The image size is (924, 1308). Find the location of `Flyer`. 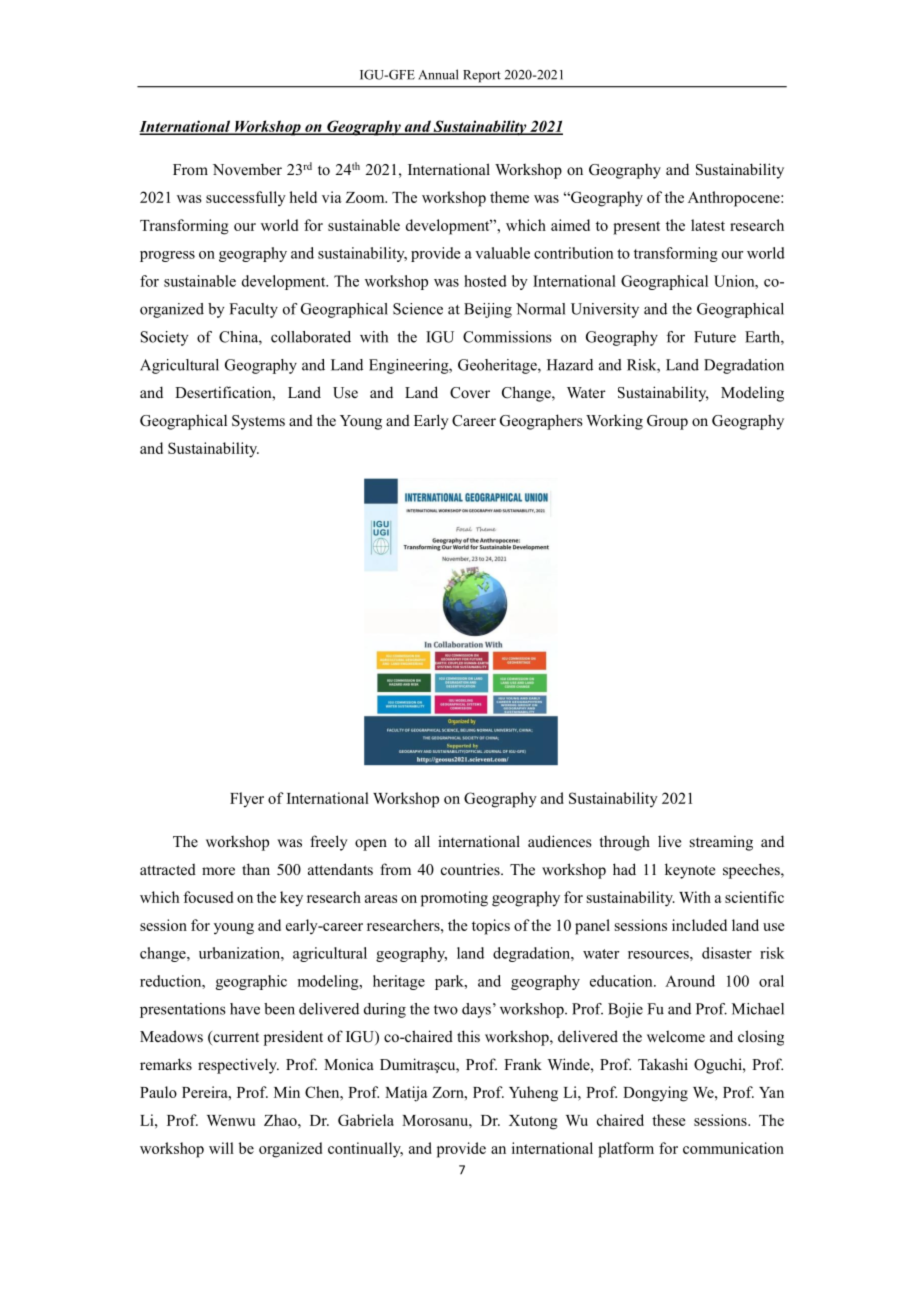

Flyer is located at coordinates (247, 800).
